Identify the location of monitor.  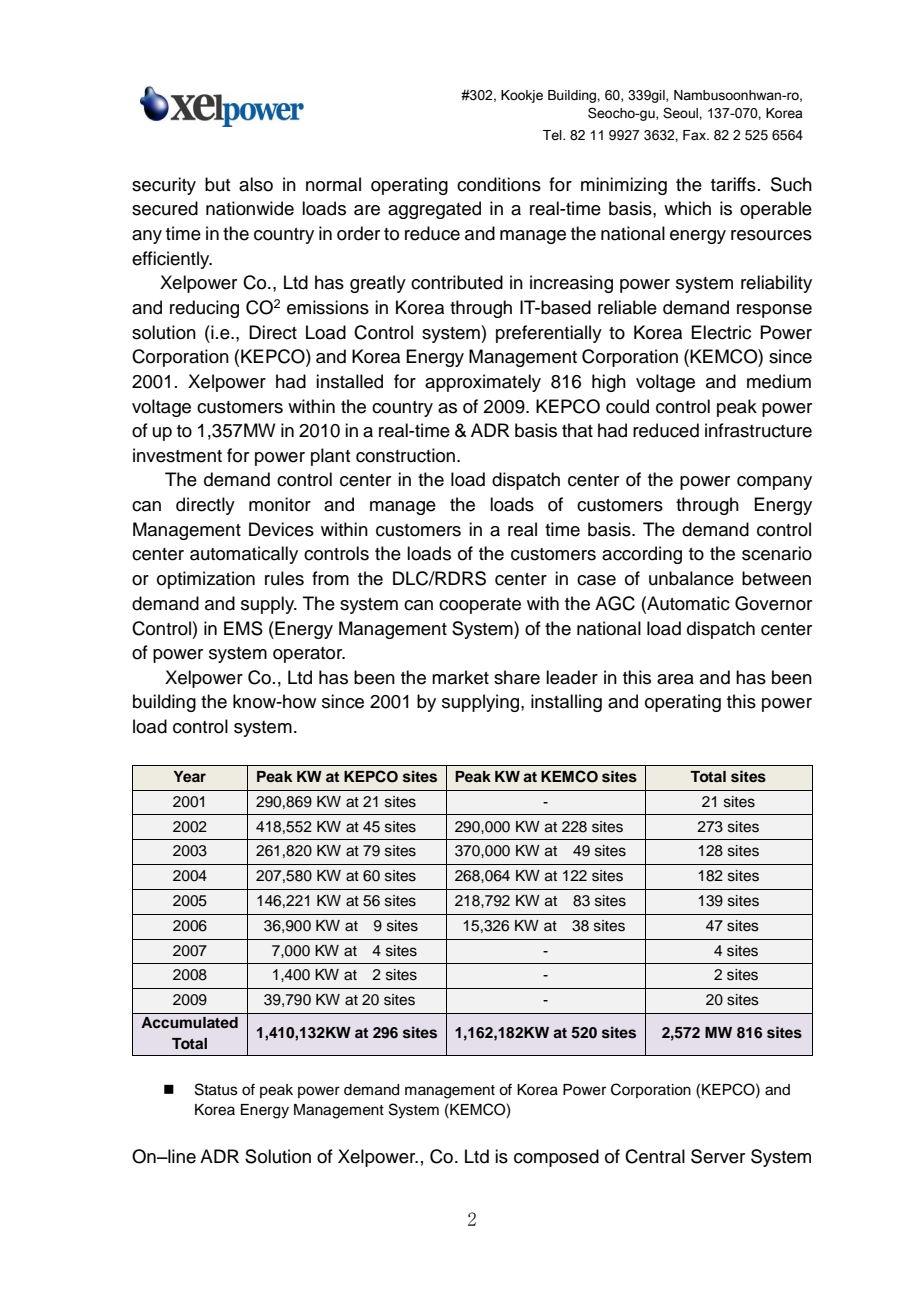
(280, 504).
